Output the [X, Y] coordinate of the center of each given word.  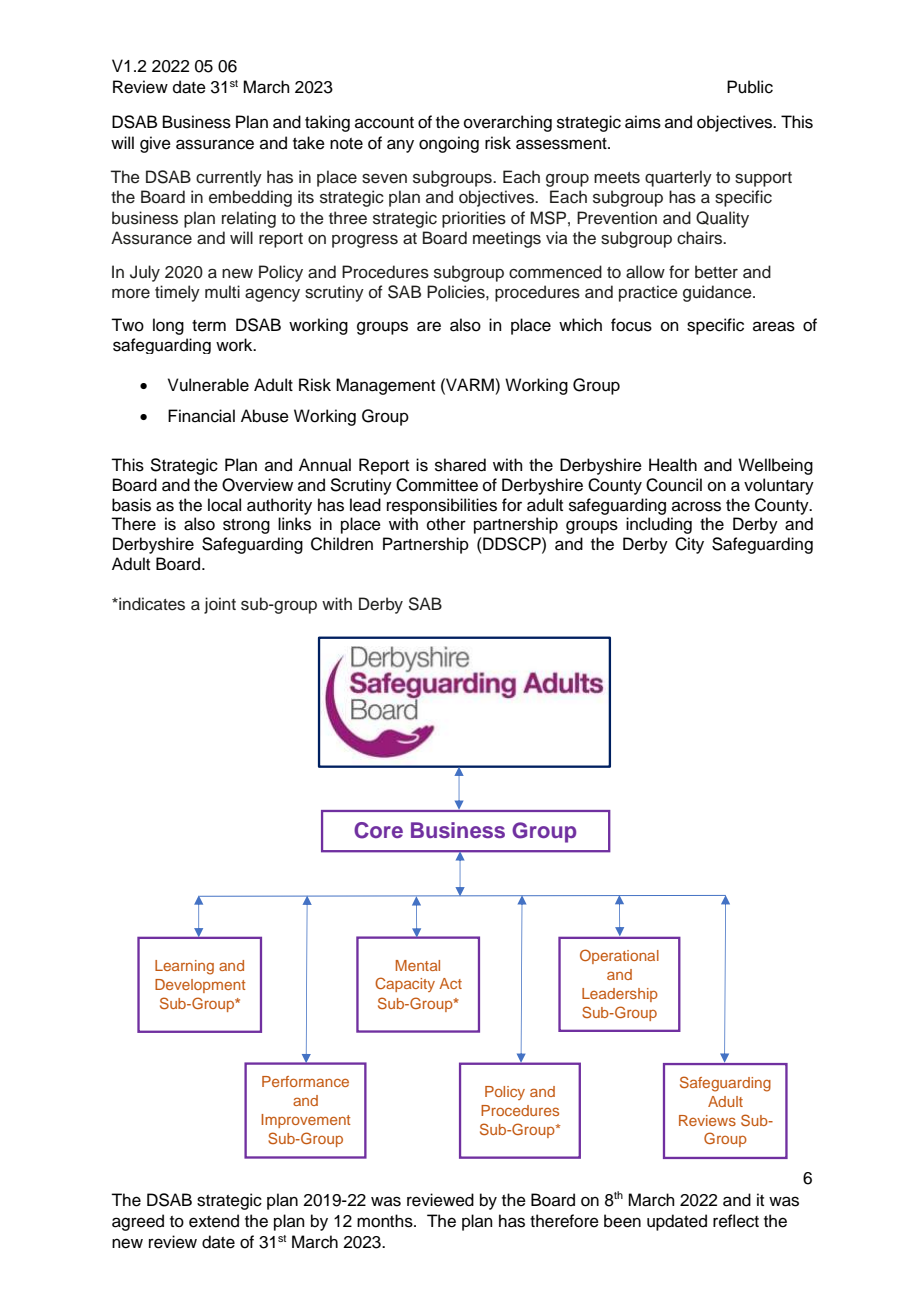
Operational [619, 956]
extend [214, 1221]
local [224, 505]
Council [674, 485]
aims [643, 122]
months [386, 1221]
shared [460, 465]
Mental [418, 965]
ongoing [449, 144]
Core [378, 830]
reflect [736, 1221]
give [155, 144]
